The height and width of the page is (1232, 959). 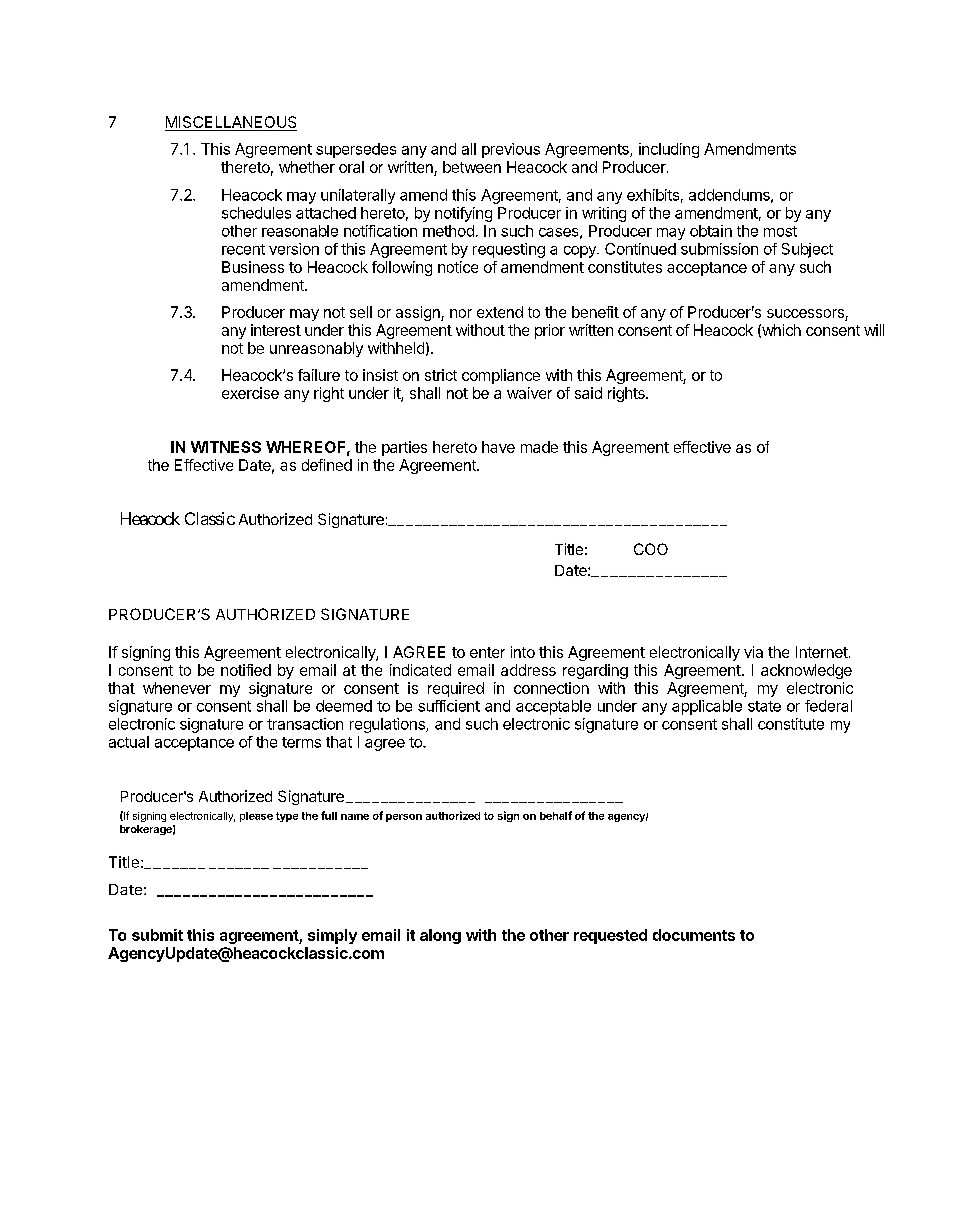 What do you see at coordinates (250, 393) in the page?
I see `exercise` at bounding box center [250, 393].
